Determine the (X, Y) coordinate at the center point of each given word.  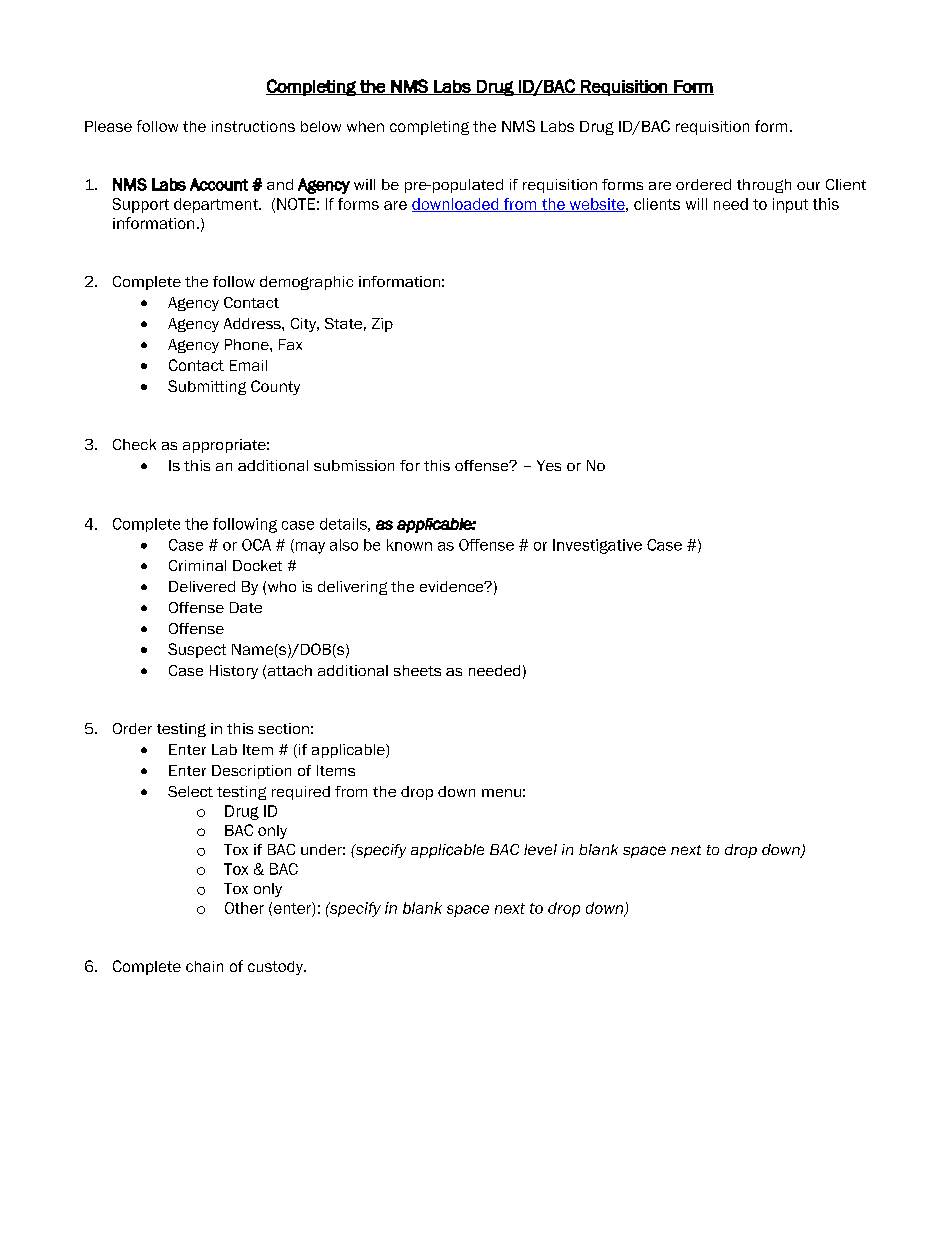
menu (501, 793)
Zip (382, 325)
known (409, 545)
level (540, 849)
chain (204, 966)
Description (251, 772)
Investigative (597, 546)
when (365, 126)
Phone (248, 344)
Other (244, 908)
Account (219, 184)
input (790, 205)
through (764, 186)
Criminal (197, 565)
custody (276, 968)
